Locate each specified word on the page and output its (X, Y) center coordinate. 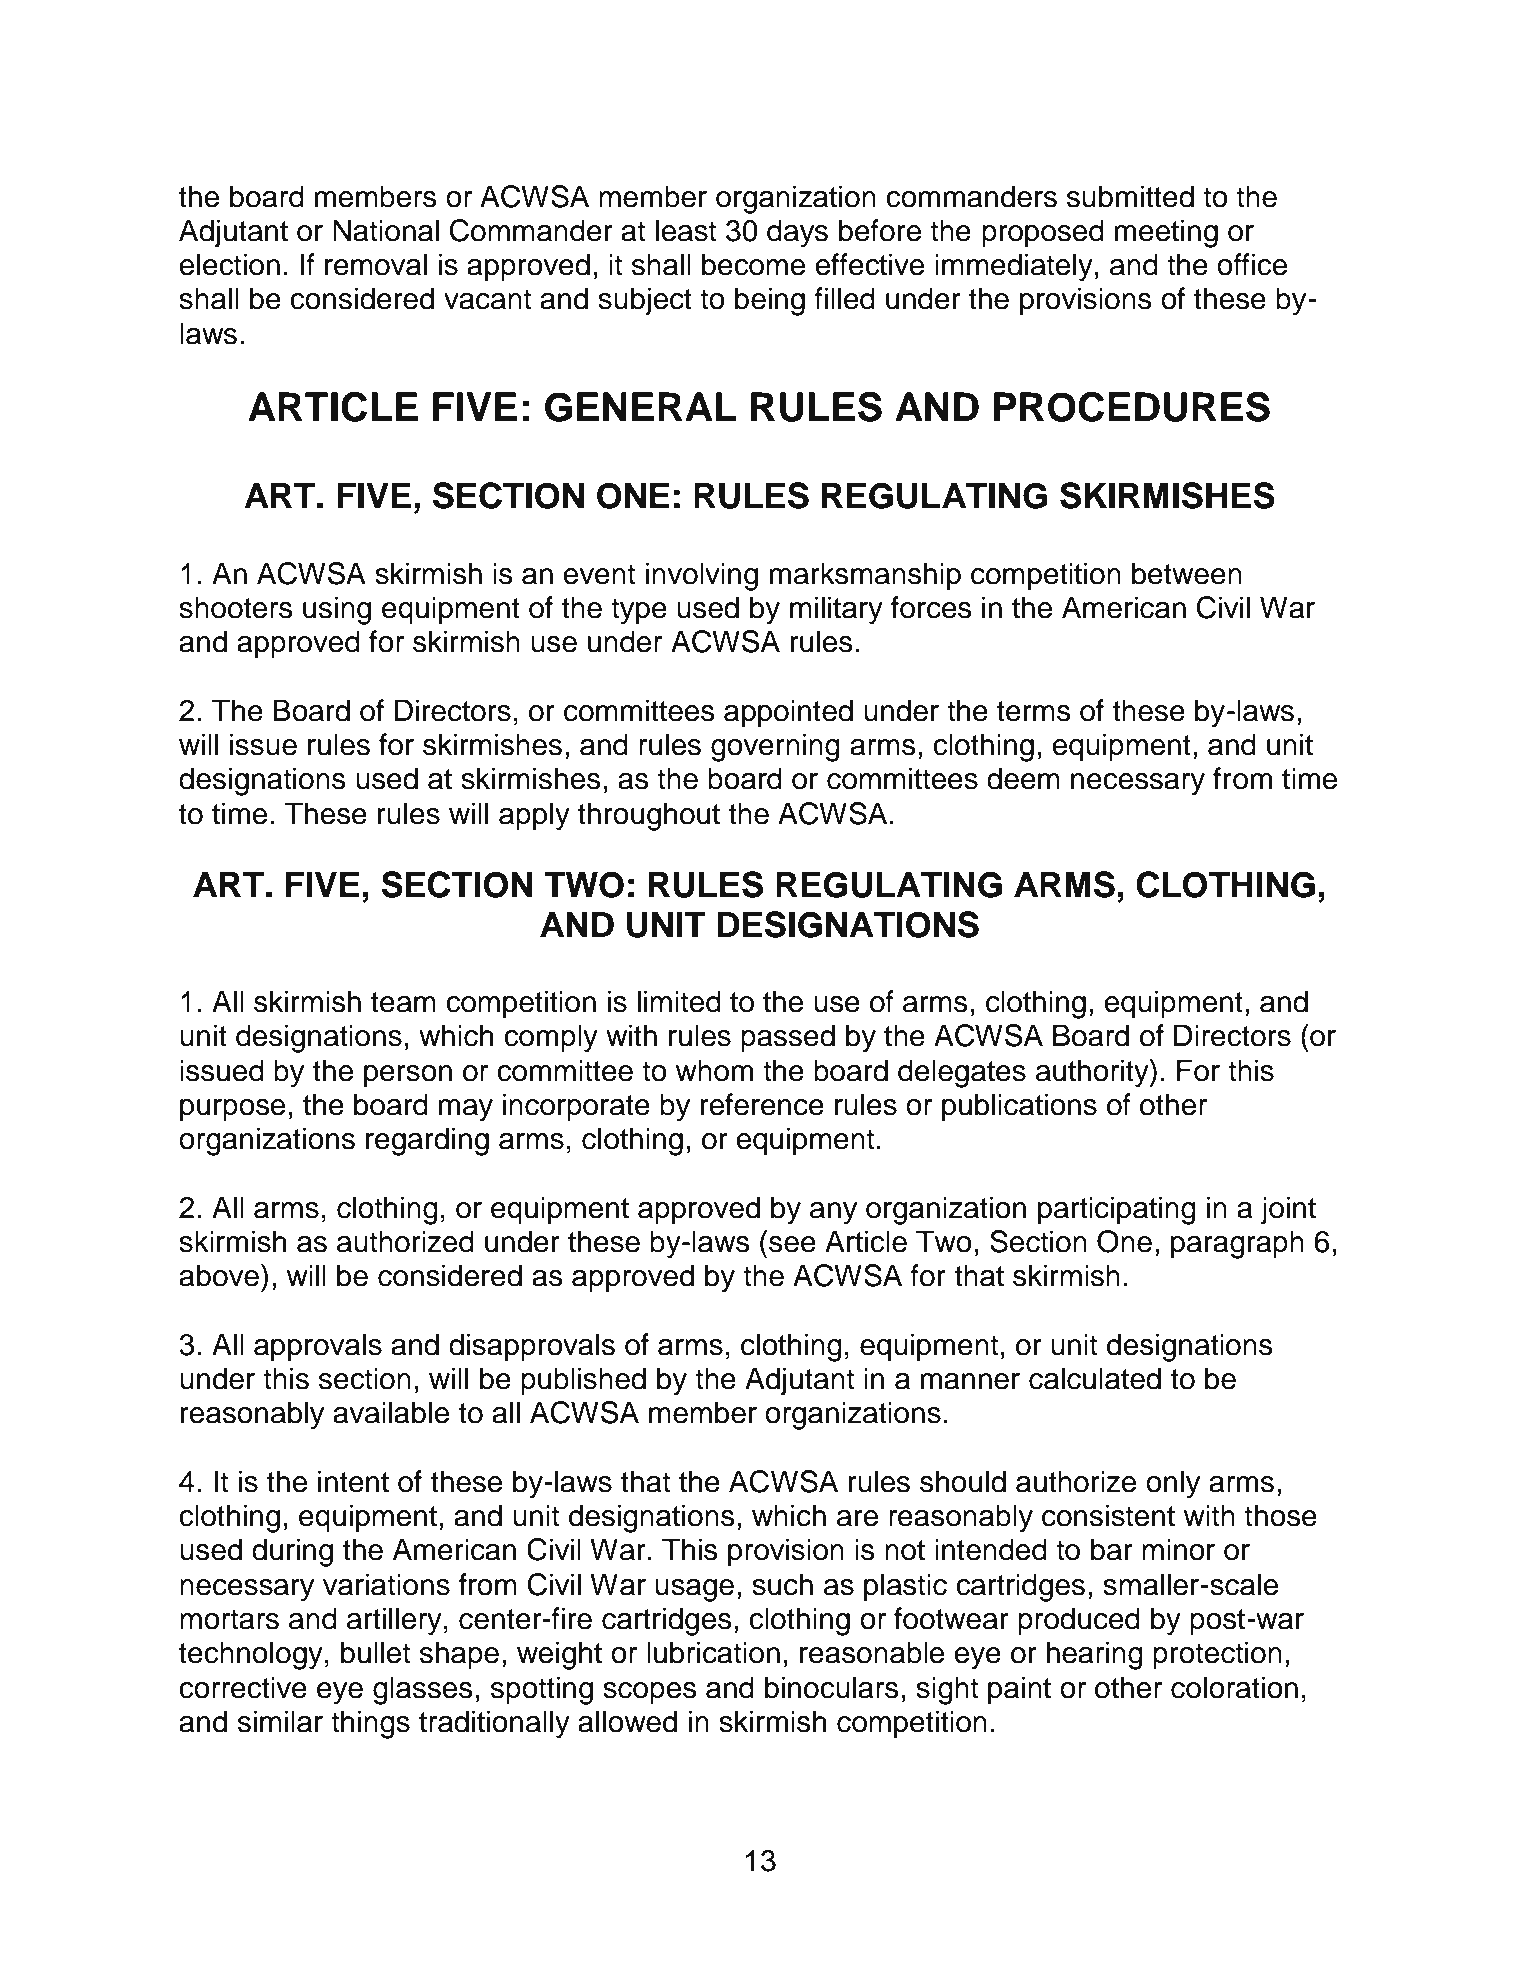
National (386, 230)
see (792, 1244)
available (391, 1412)
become (753, 264)
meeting (1166, 233)
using (337, 610)
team (403, 1002)
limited (679, 1001)
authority (1093, 1073)
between (1187, 573)
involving (702, 576)
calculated (1095, 1378)
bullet (375, 1652)
